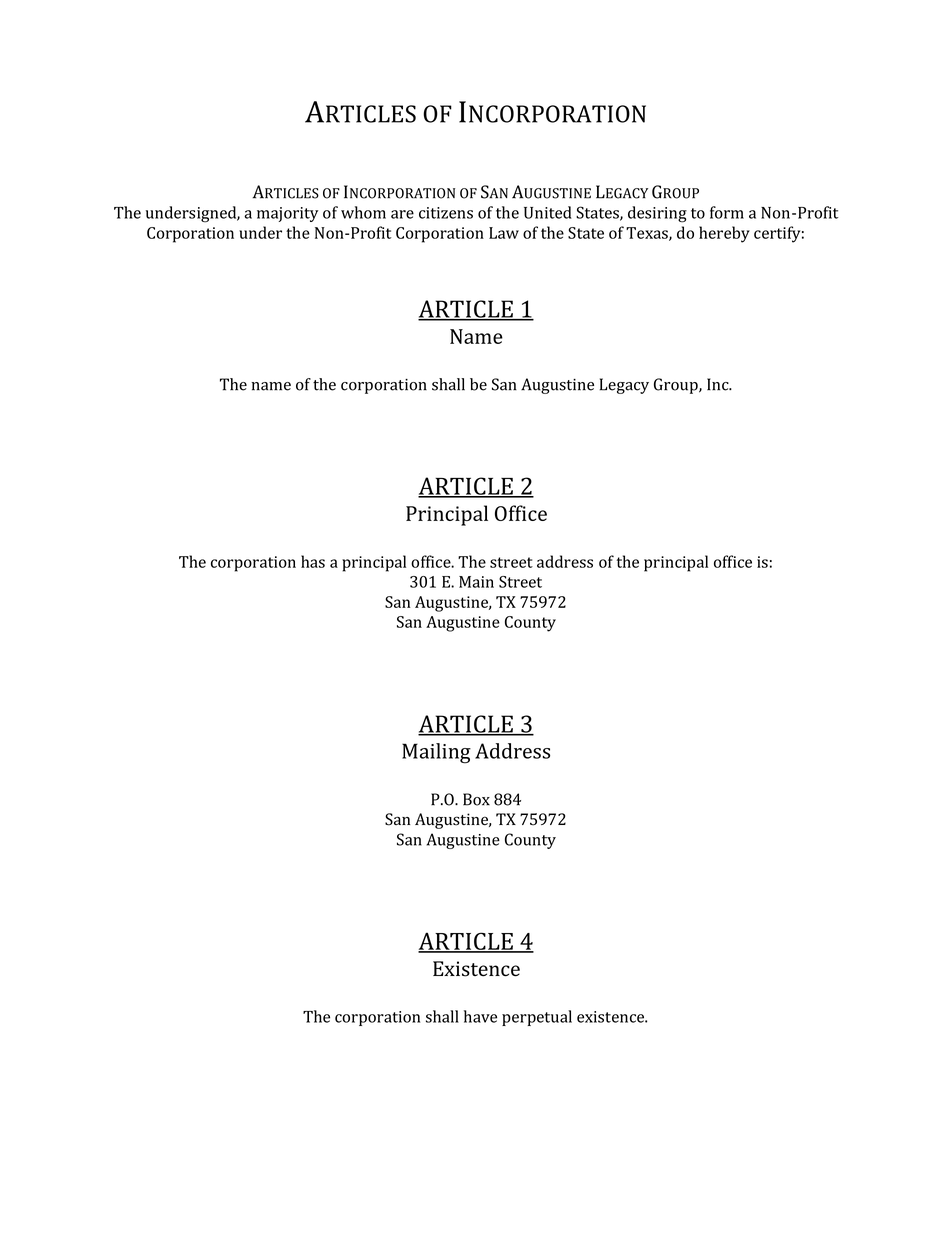 The image size is (952, 1233). What do you see at coordinates (504, 233) in the screenshot?
I see `Law` at bounding box center [504, 233].
